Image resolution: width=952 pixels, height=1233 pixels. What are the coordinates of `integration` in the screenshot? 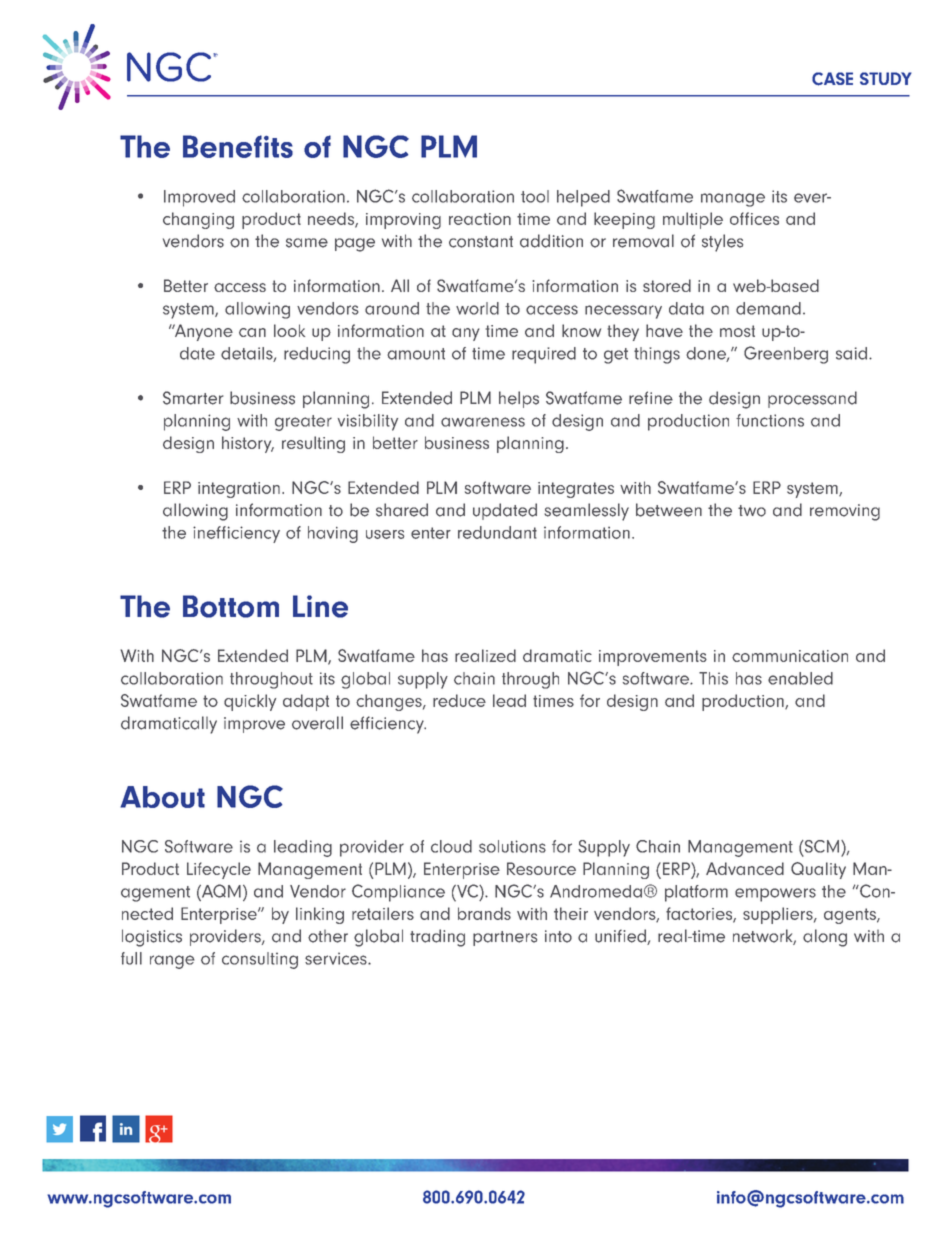 It's located at (239, 490).
